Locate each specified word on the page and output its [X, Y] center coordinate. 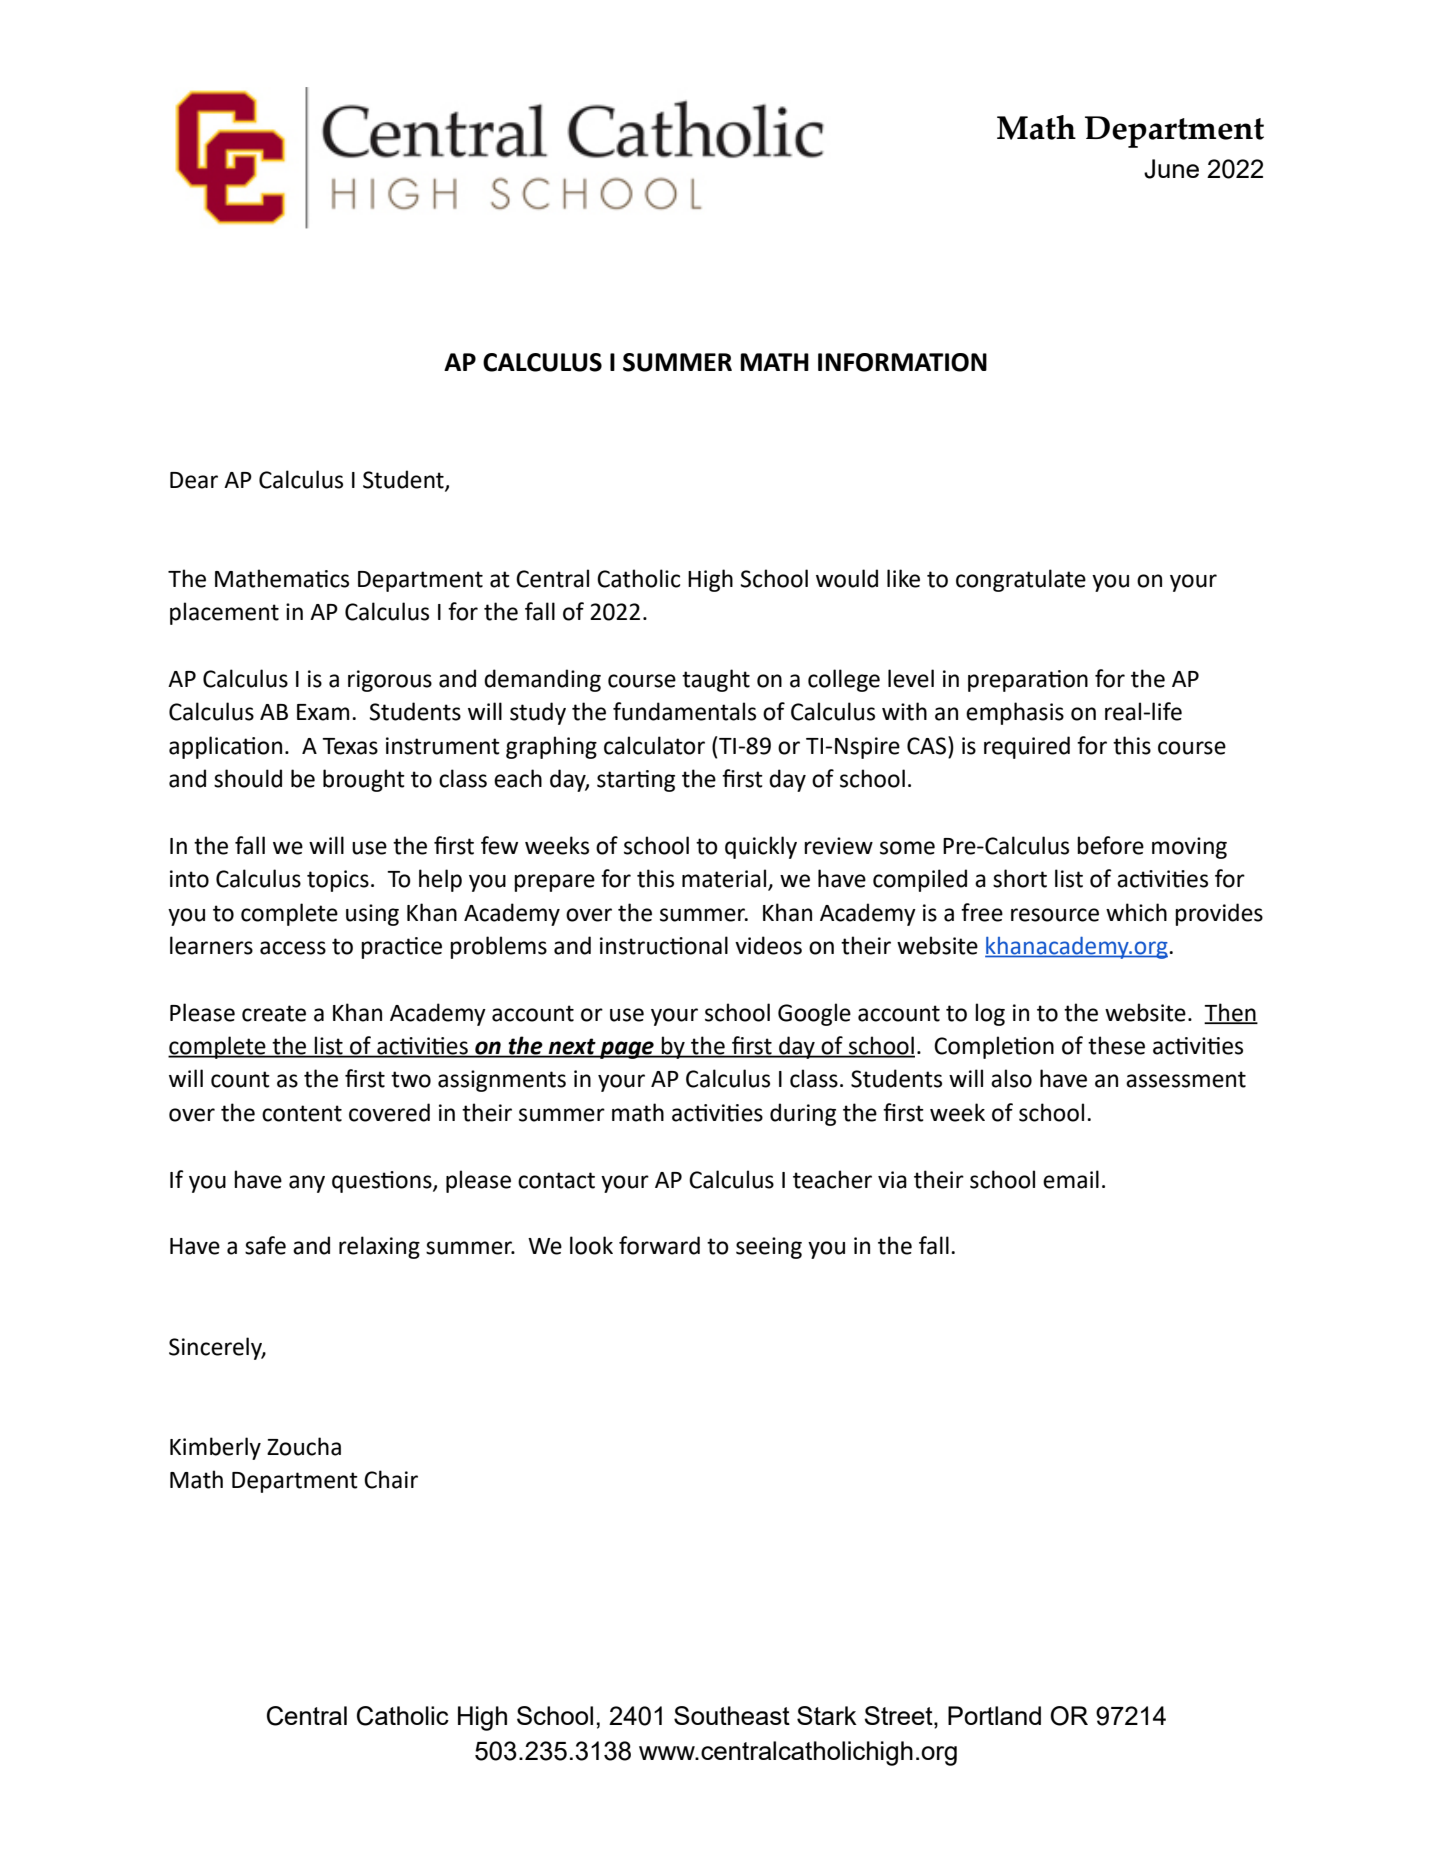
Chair [391, 1479]
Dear [194, 480]
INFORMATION [902, 362]
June [1171, 169]
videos [768, 945]
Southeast [732, 1715]
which [1136, 912]
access [293, 948]
